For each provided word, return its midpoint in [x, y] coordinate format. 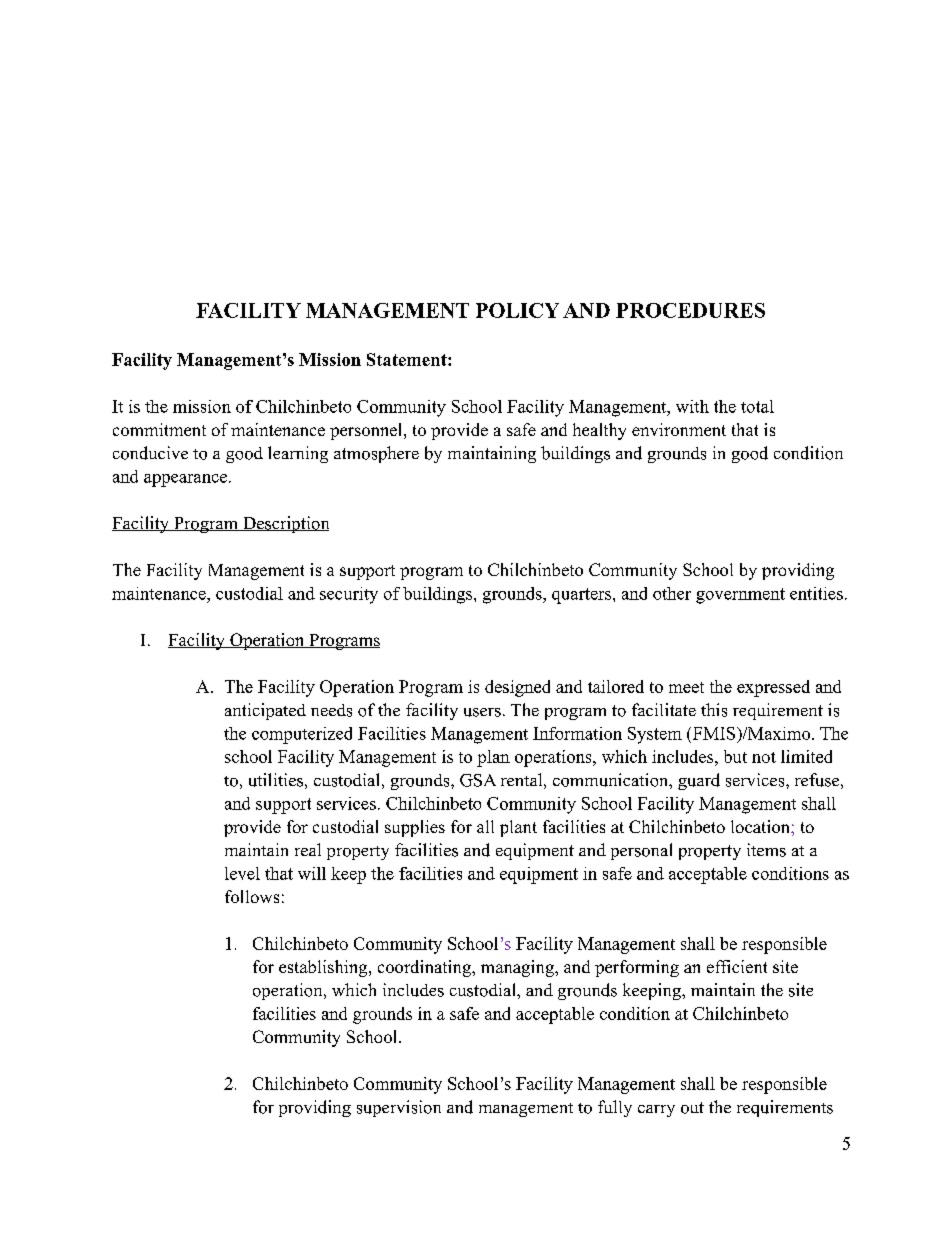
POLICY [517, 310]
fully [615, 1108]
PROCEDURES [690, 310]
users [482, 712]
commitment [159, 429]
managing [518, 968]
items [766, 850]
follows [252, 896]
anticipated [265, 711]
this [714, 710]
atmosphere [376, 454]
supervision [399, 1108]
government [740, 596]
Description [284, 524]
